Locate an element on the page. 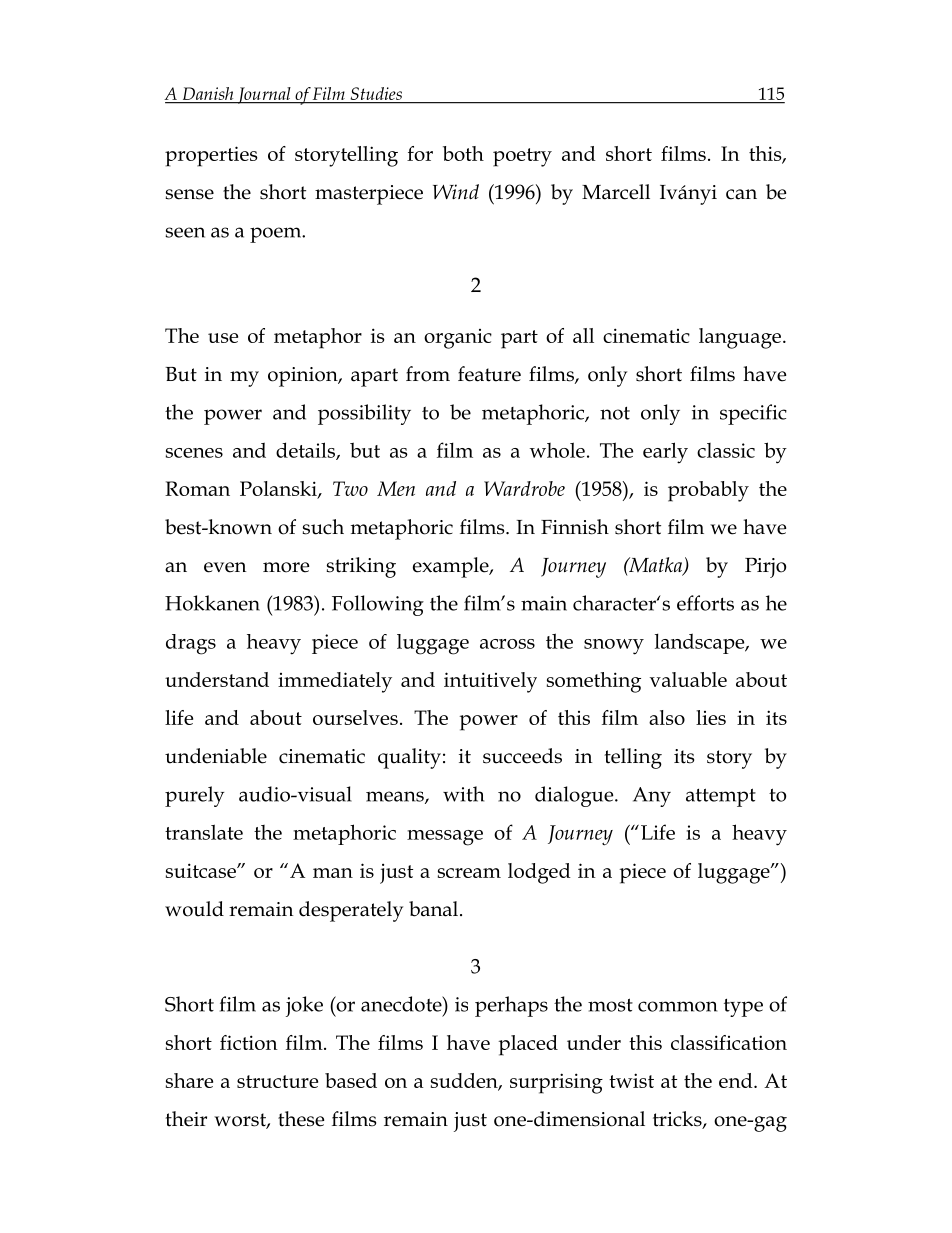  both is located at coordinates (463, 153).
